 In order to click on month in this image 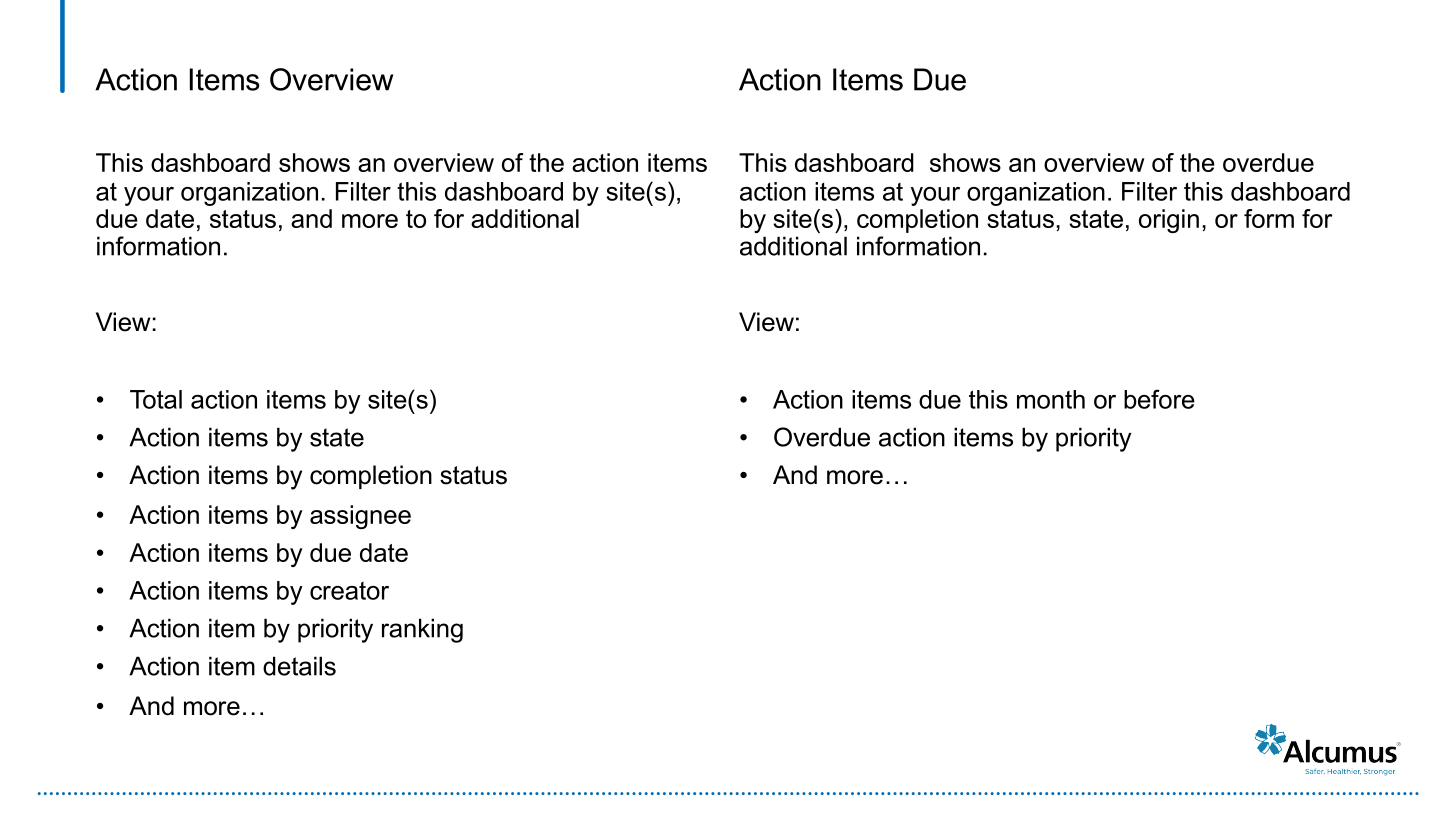, I will do `click(1051, 399)`.
